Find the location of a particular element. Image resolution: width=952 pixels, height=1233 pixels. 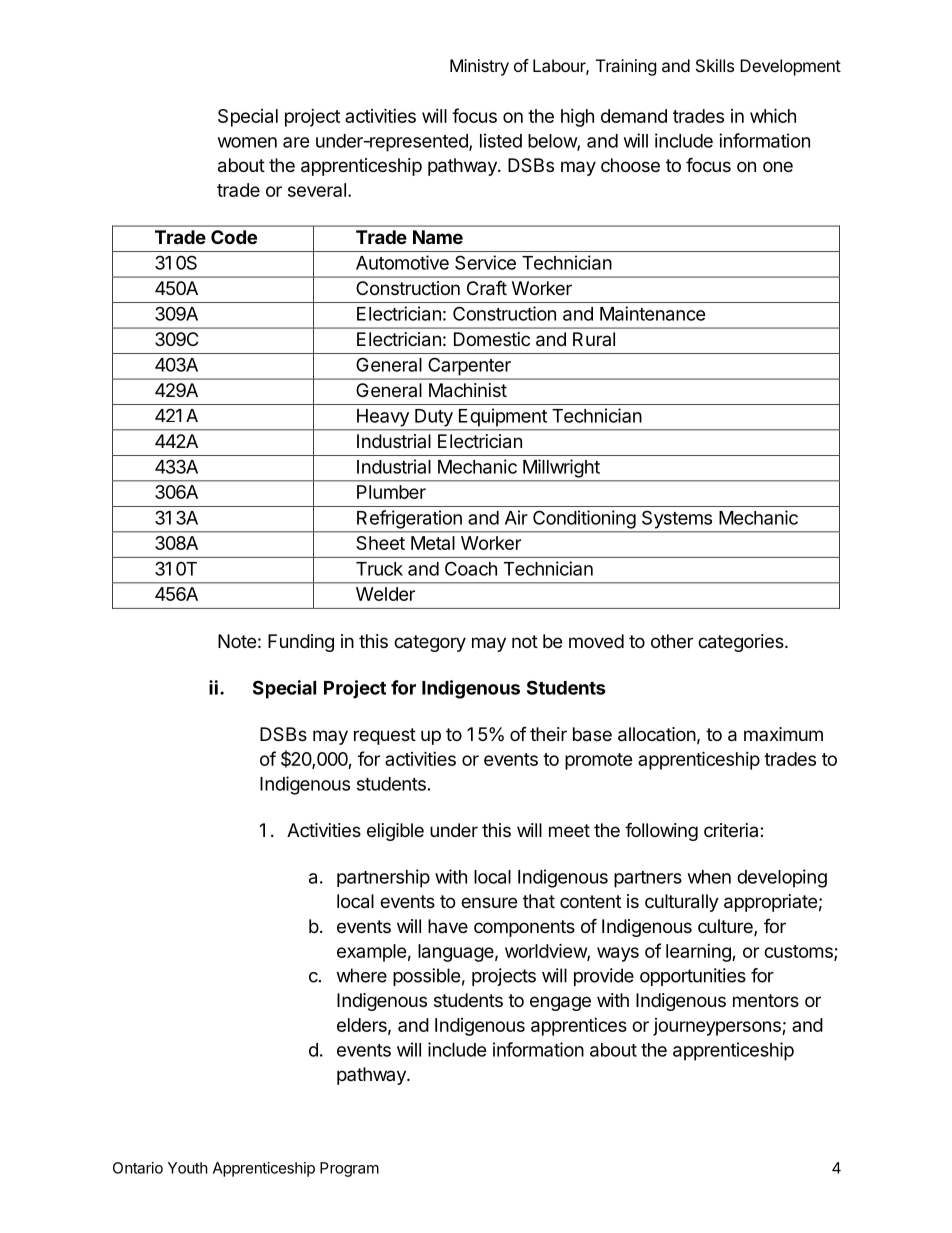

women is located at coordinates (247, 142).
